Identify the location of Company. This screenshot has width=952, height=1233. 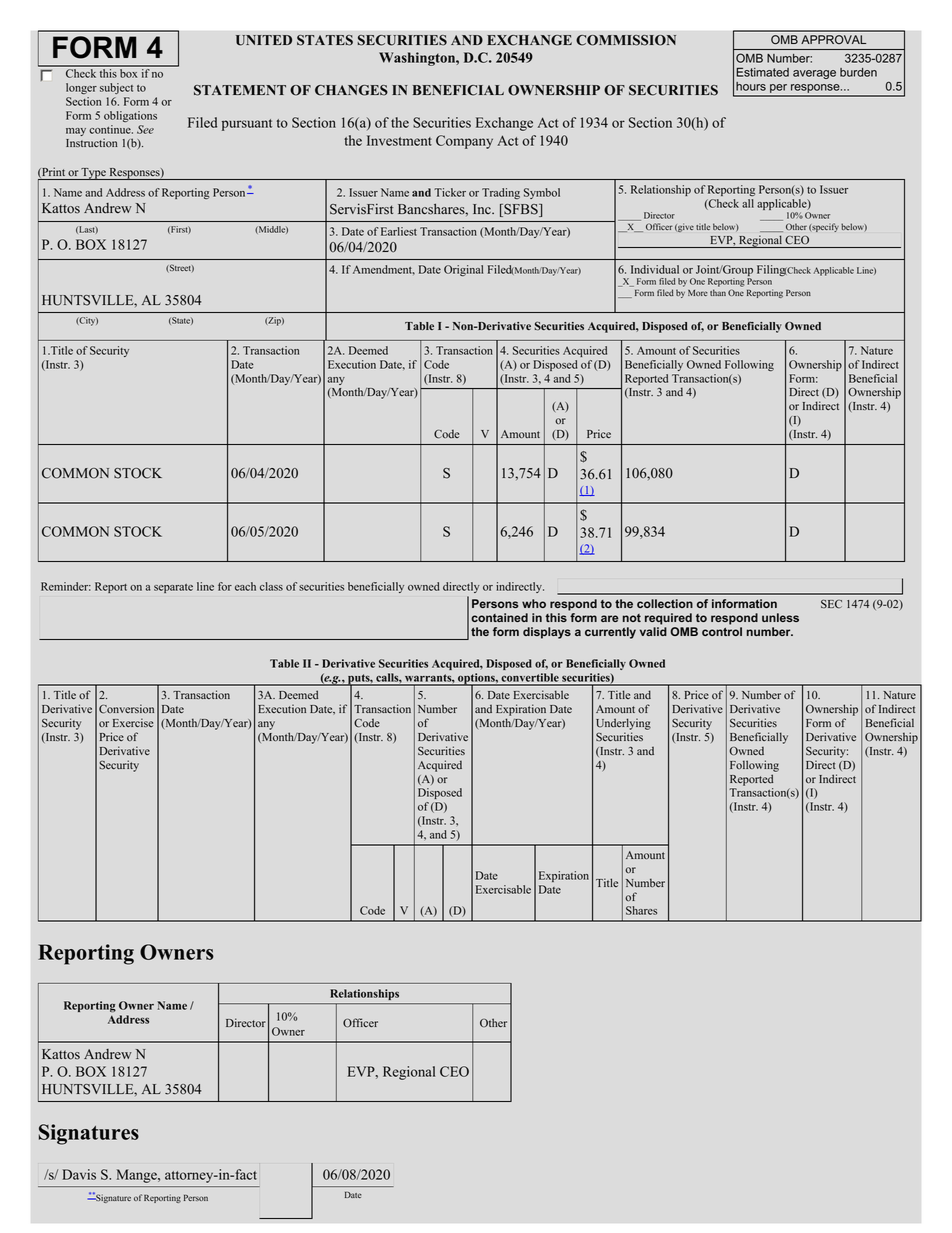
(464, 142).
